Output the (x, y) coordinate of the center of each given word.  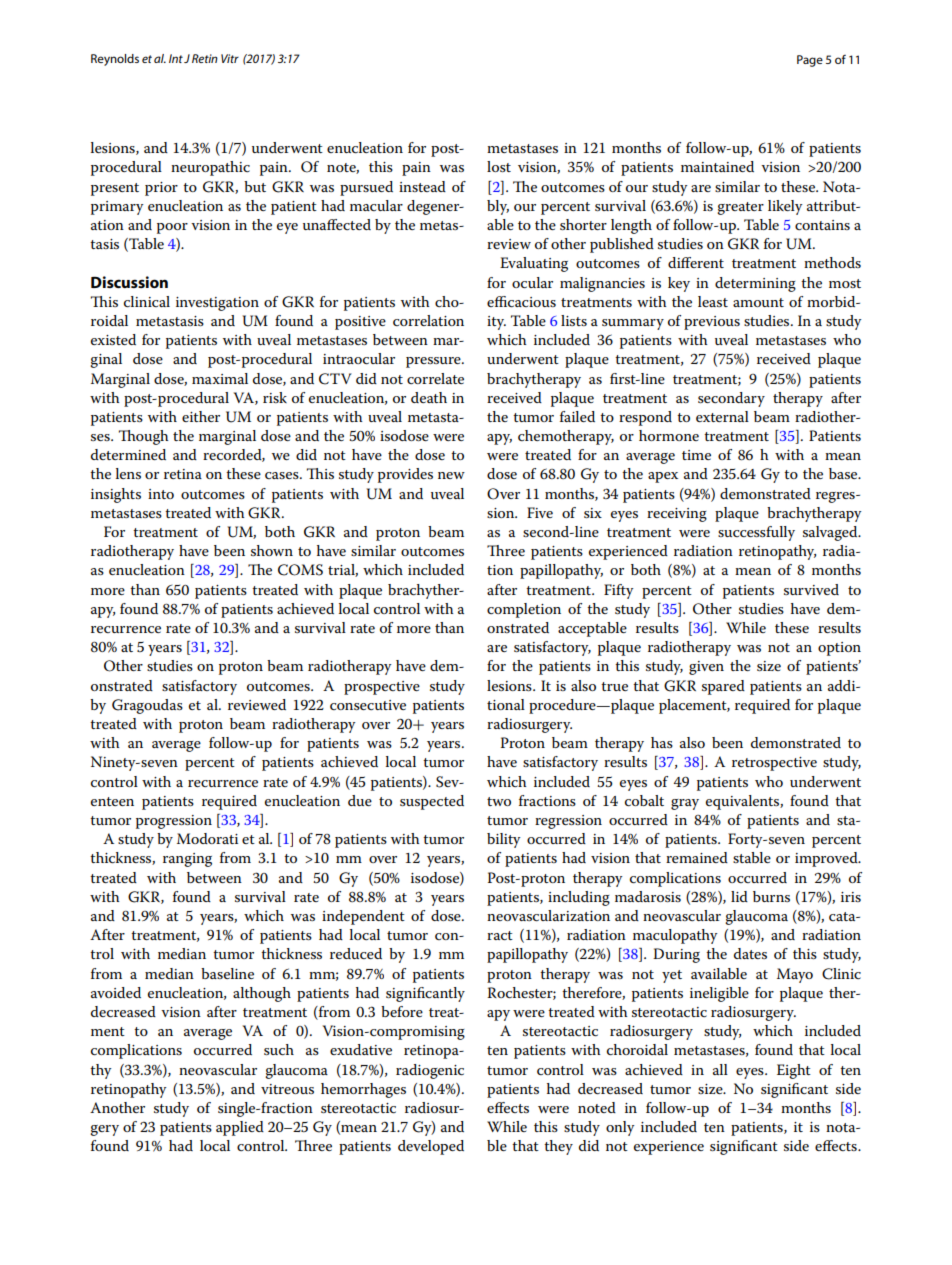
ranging (187, 860)
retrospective (774, 764)
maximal (220, 378)
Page (810, 61)
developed (431, 1147)
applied (240, 1128)
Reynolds (115, 60)
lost (499, 166)
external (722, 416)
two (499, 801)
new (451, 475)
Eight (794, 1071)
